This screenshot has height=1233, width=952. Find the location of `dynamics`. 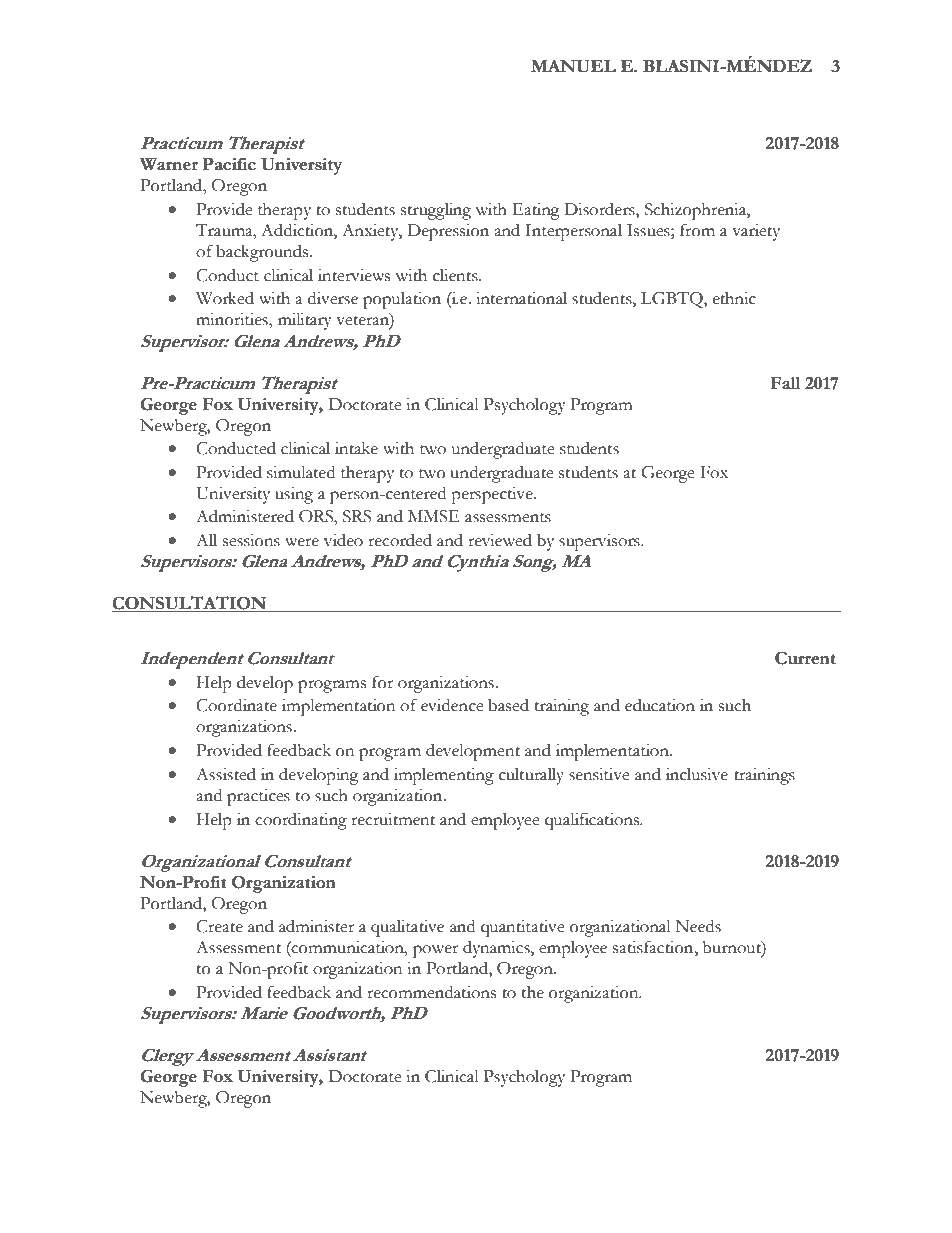

dynamics is located at coordinates (497, 949).
